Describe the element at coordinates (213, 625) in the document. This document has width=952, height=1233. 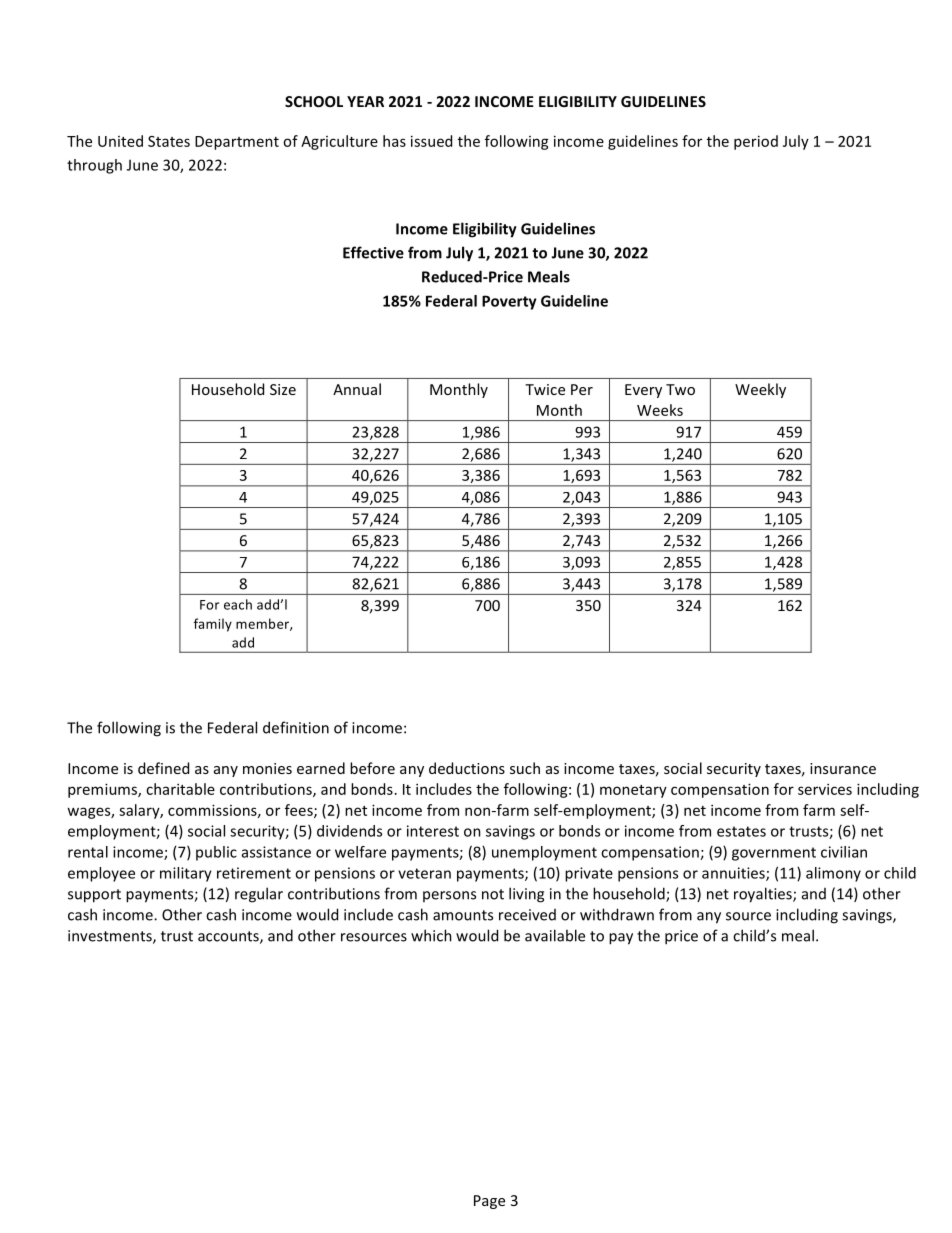
I see `family` at that location.
